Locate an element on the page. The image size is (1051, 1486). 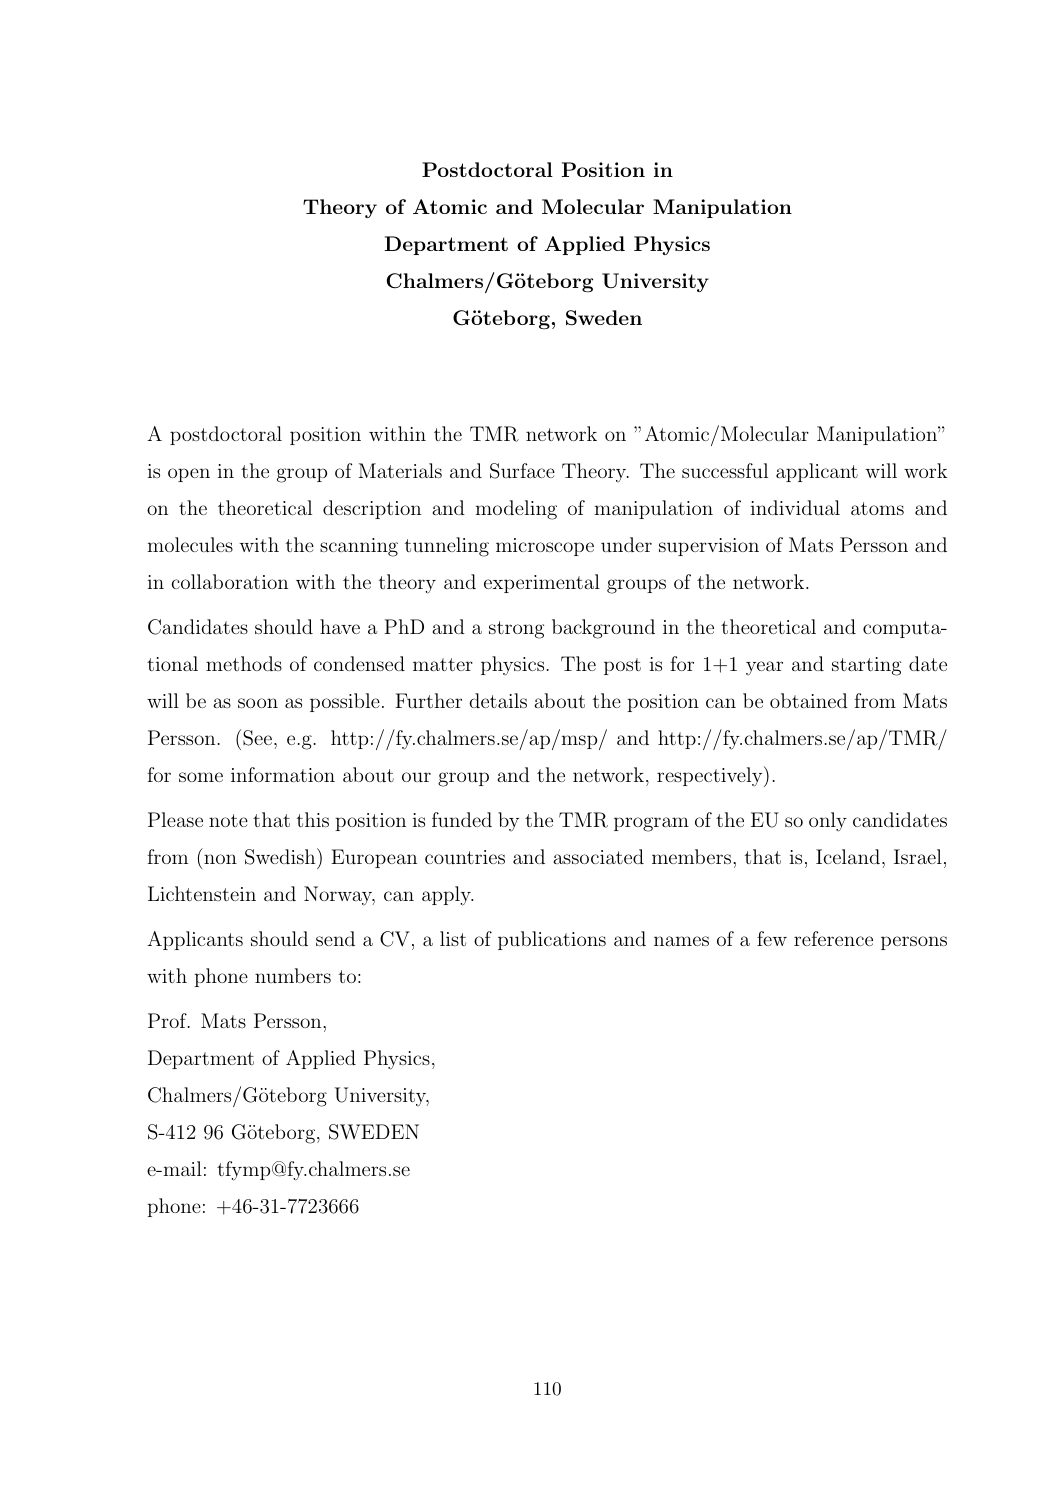
Surface is located at coordinates (522, 471).
